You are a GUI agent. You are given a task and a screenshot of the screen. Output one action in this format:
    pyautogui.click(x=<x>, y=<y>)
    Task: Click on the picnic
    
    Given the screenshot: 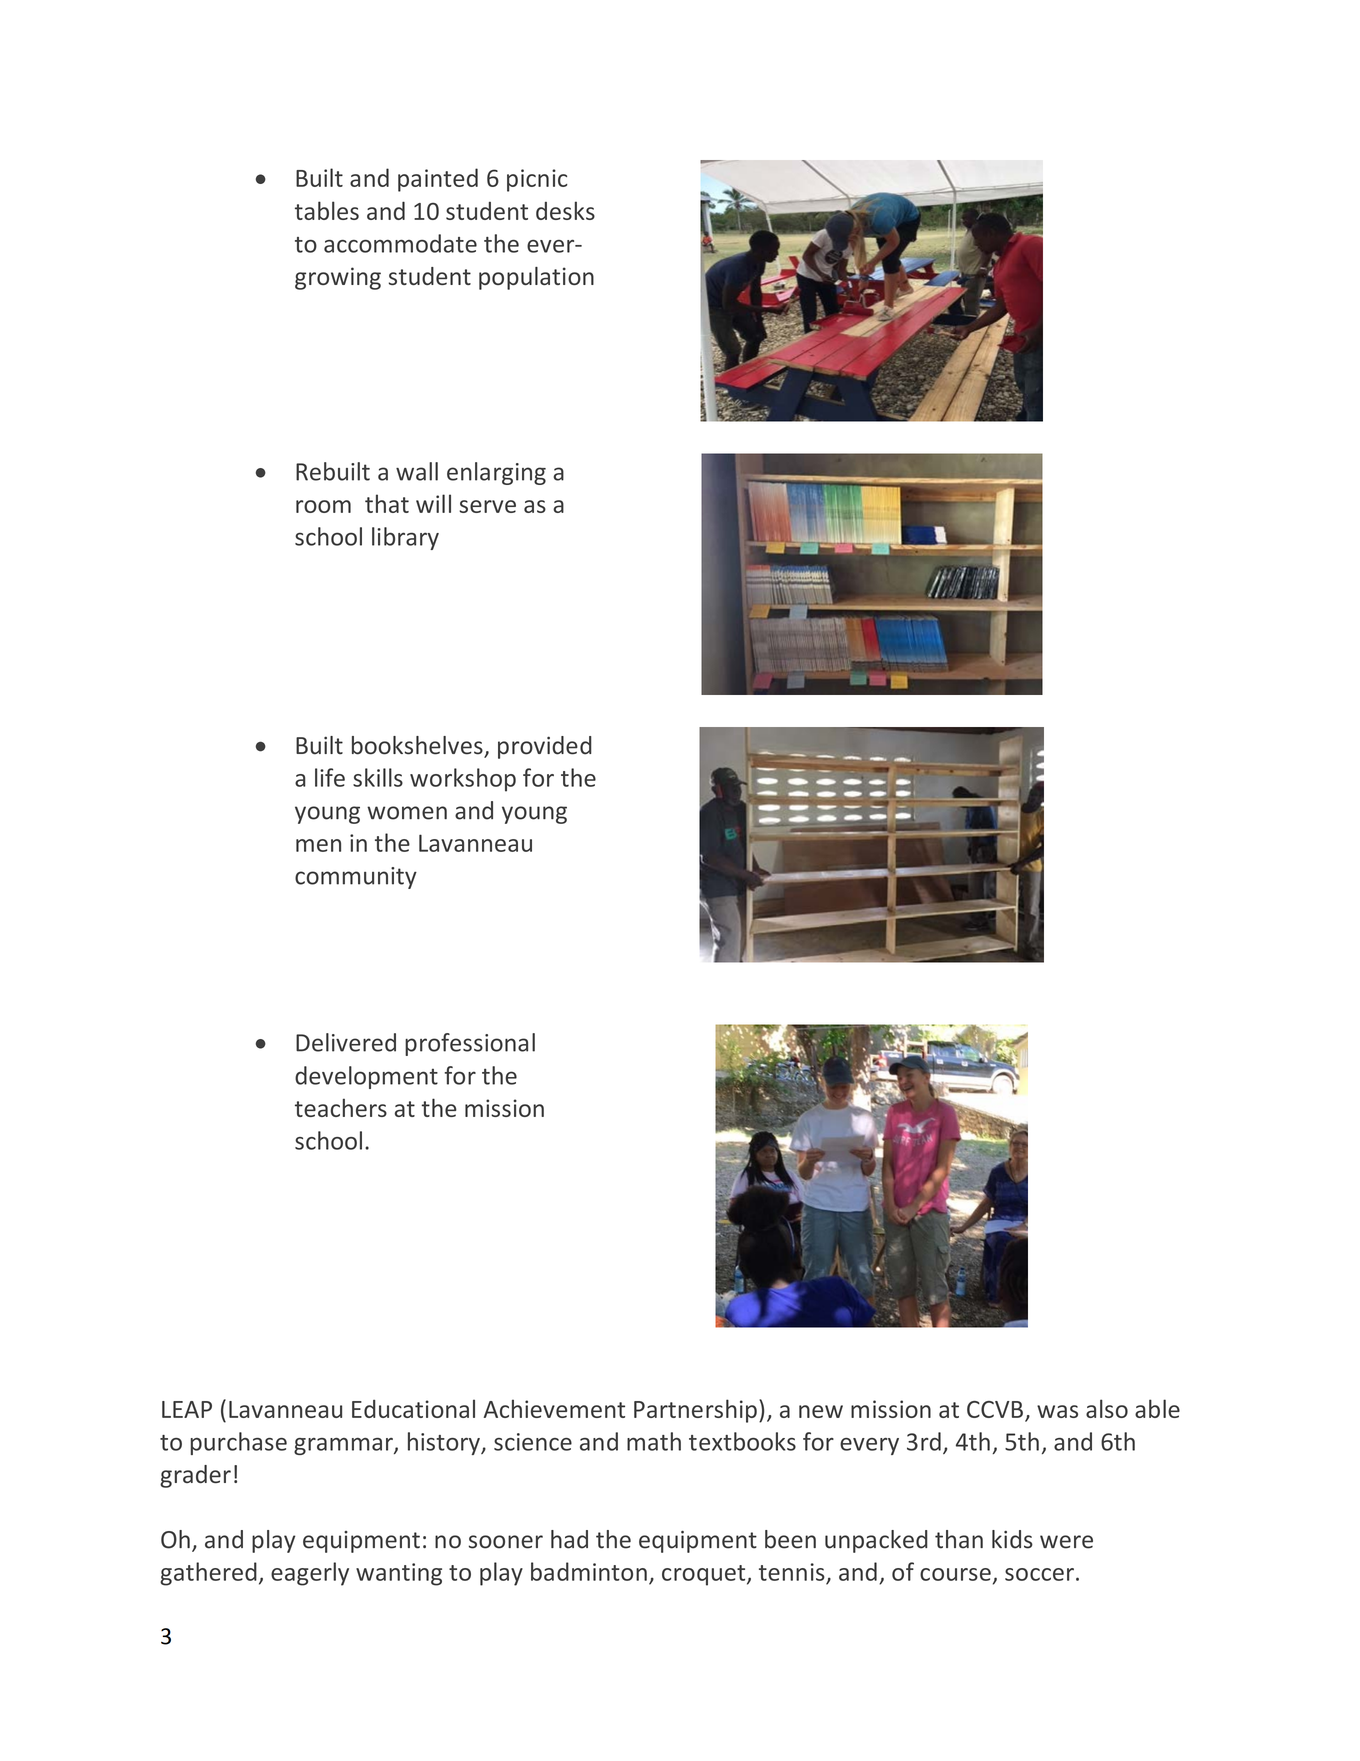 What is the action you would take?
    pyautogui.click(x=537, y=180)
